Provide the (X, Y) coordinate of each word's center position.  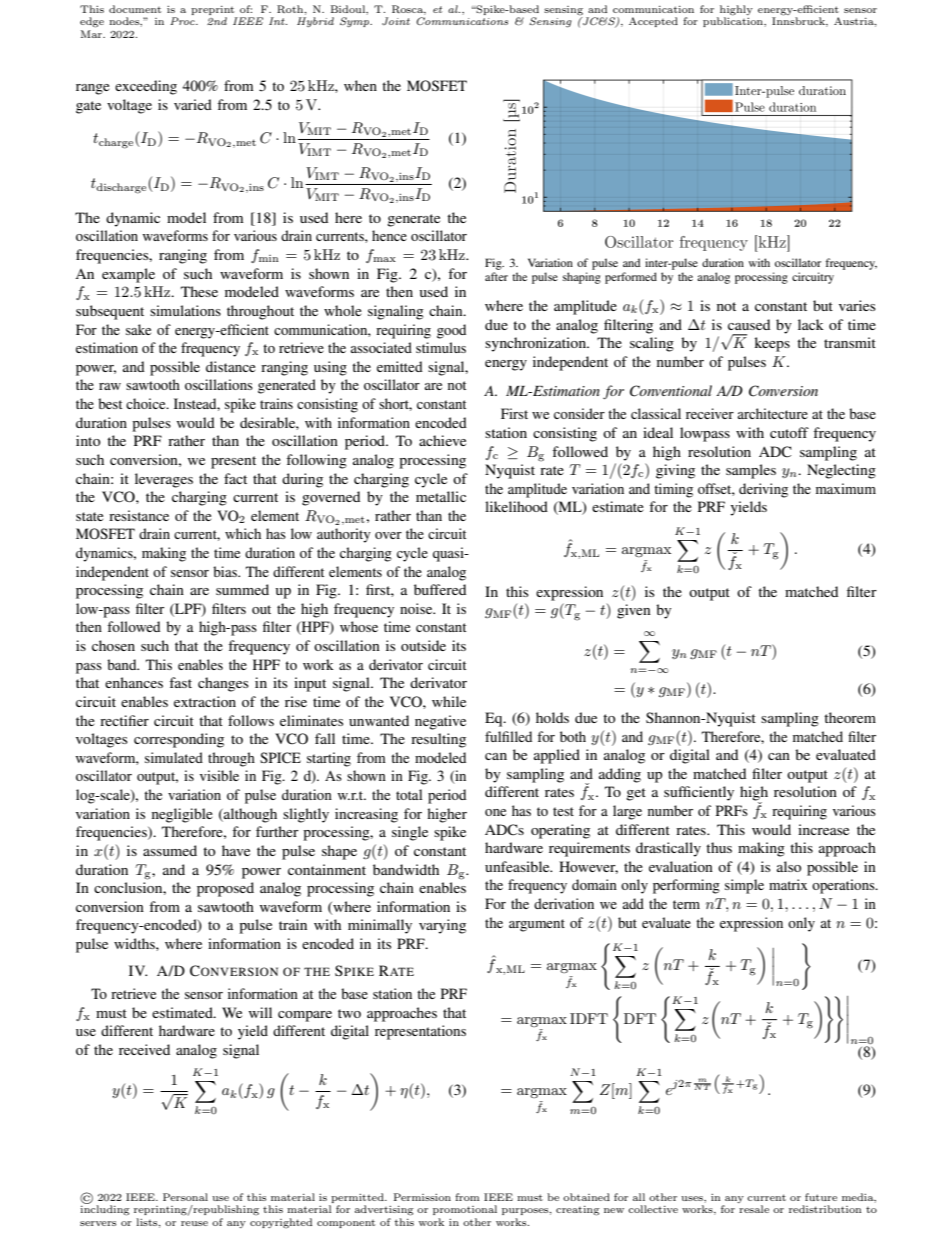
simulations (185, 310)
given (634, 611)
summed (242, 589)
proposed (225, 889)
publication (734, 21)
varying (442, 926)
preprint (212, 10)
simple (744, 886)
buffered (440, 589)
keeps (772, 344)
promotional (465, 1210)
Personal (185, 1197)
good (451, 331)
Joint (396, 21)
